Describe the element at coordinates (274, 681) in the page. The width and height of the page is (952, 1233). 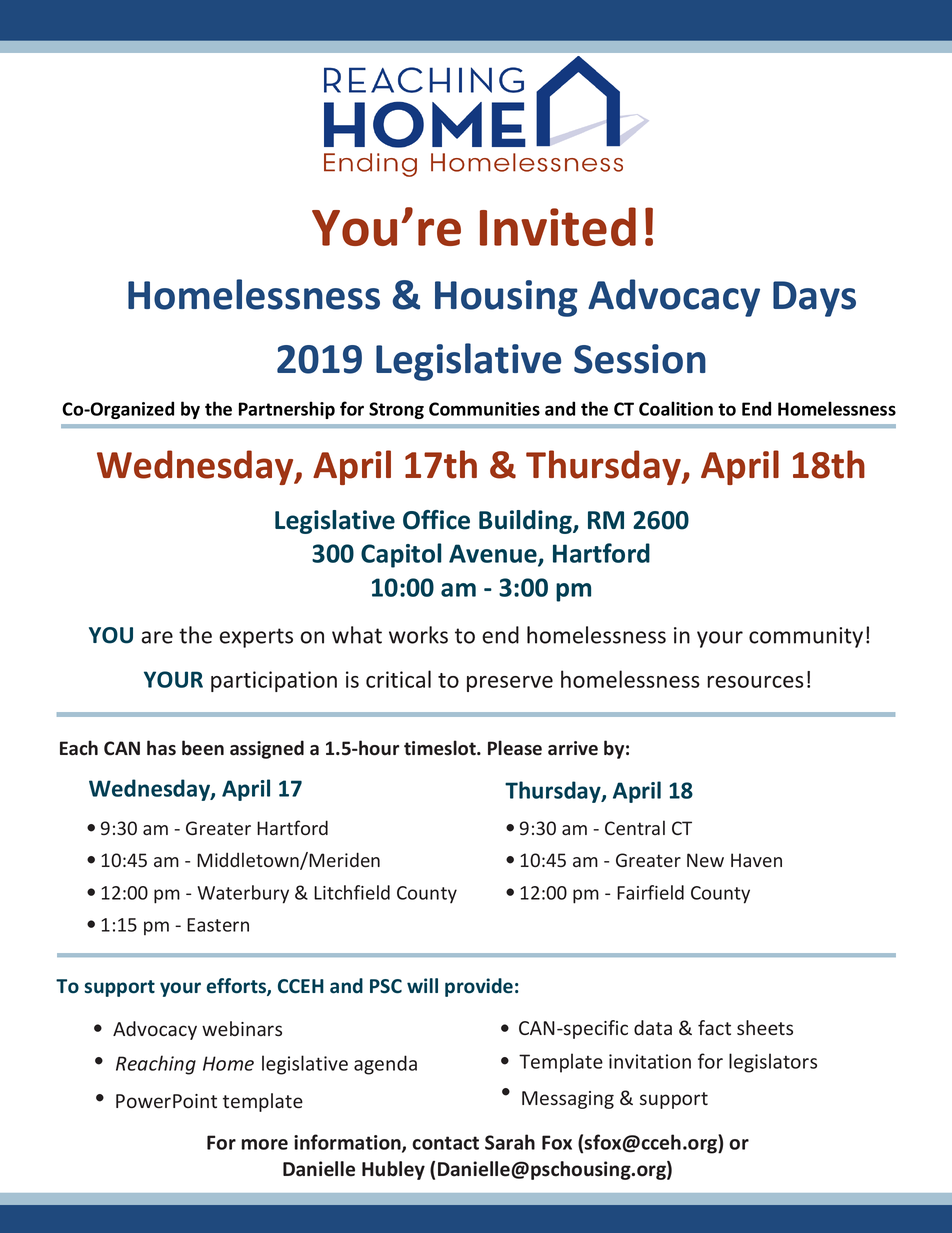
I see `participation` at that location.
